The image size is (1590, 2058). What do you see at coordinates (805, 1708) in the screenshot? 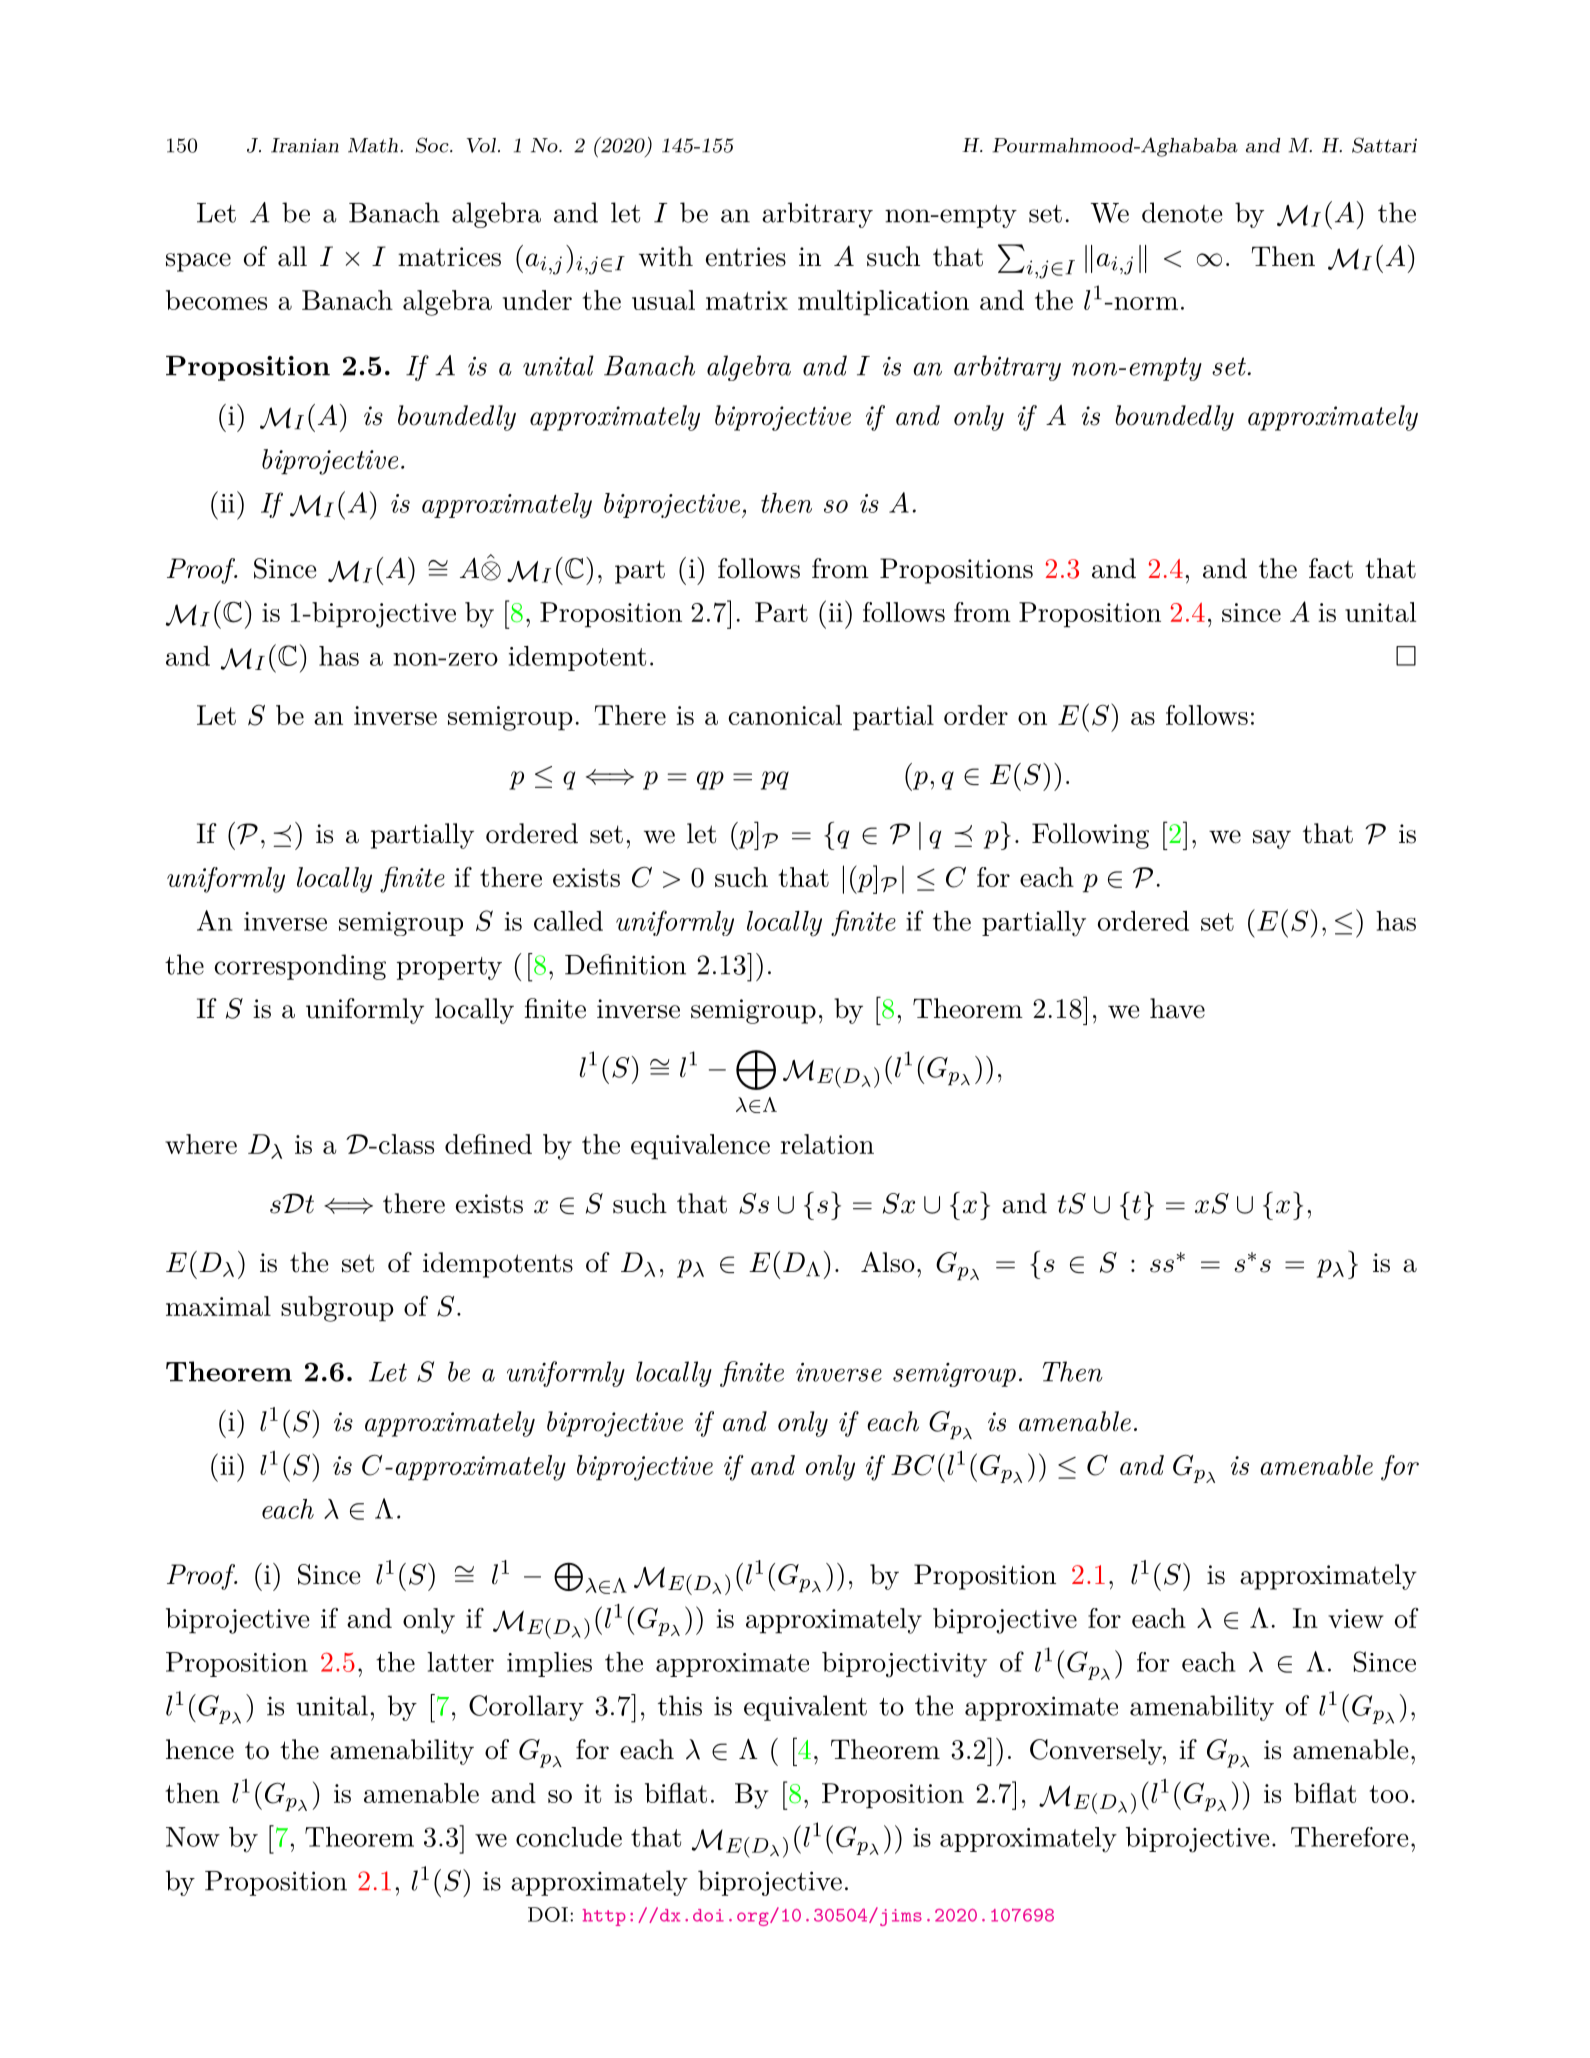
I see `equivalent` at bounding box center [805, 1708].
